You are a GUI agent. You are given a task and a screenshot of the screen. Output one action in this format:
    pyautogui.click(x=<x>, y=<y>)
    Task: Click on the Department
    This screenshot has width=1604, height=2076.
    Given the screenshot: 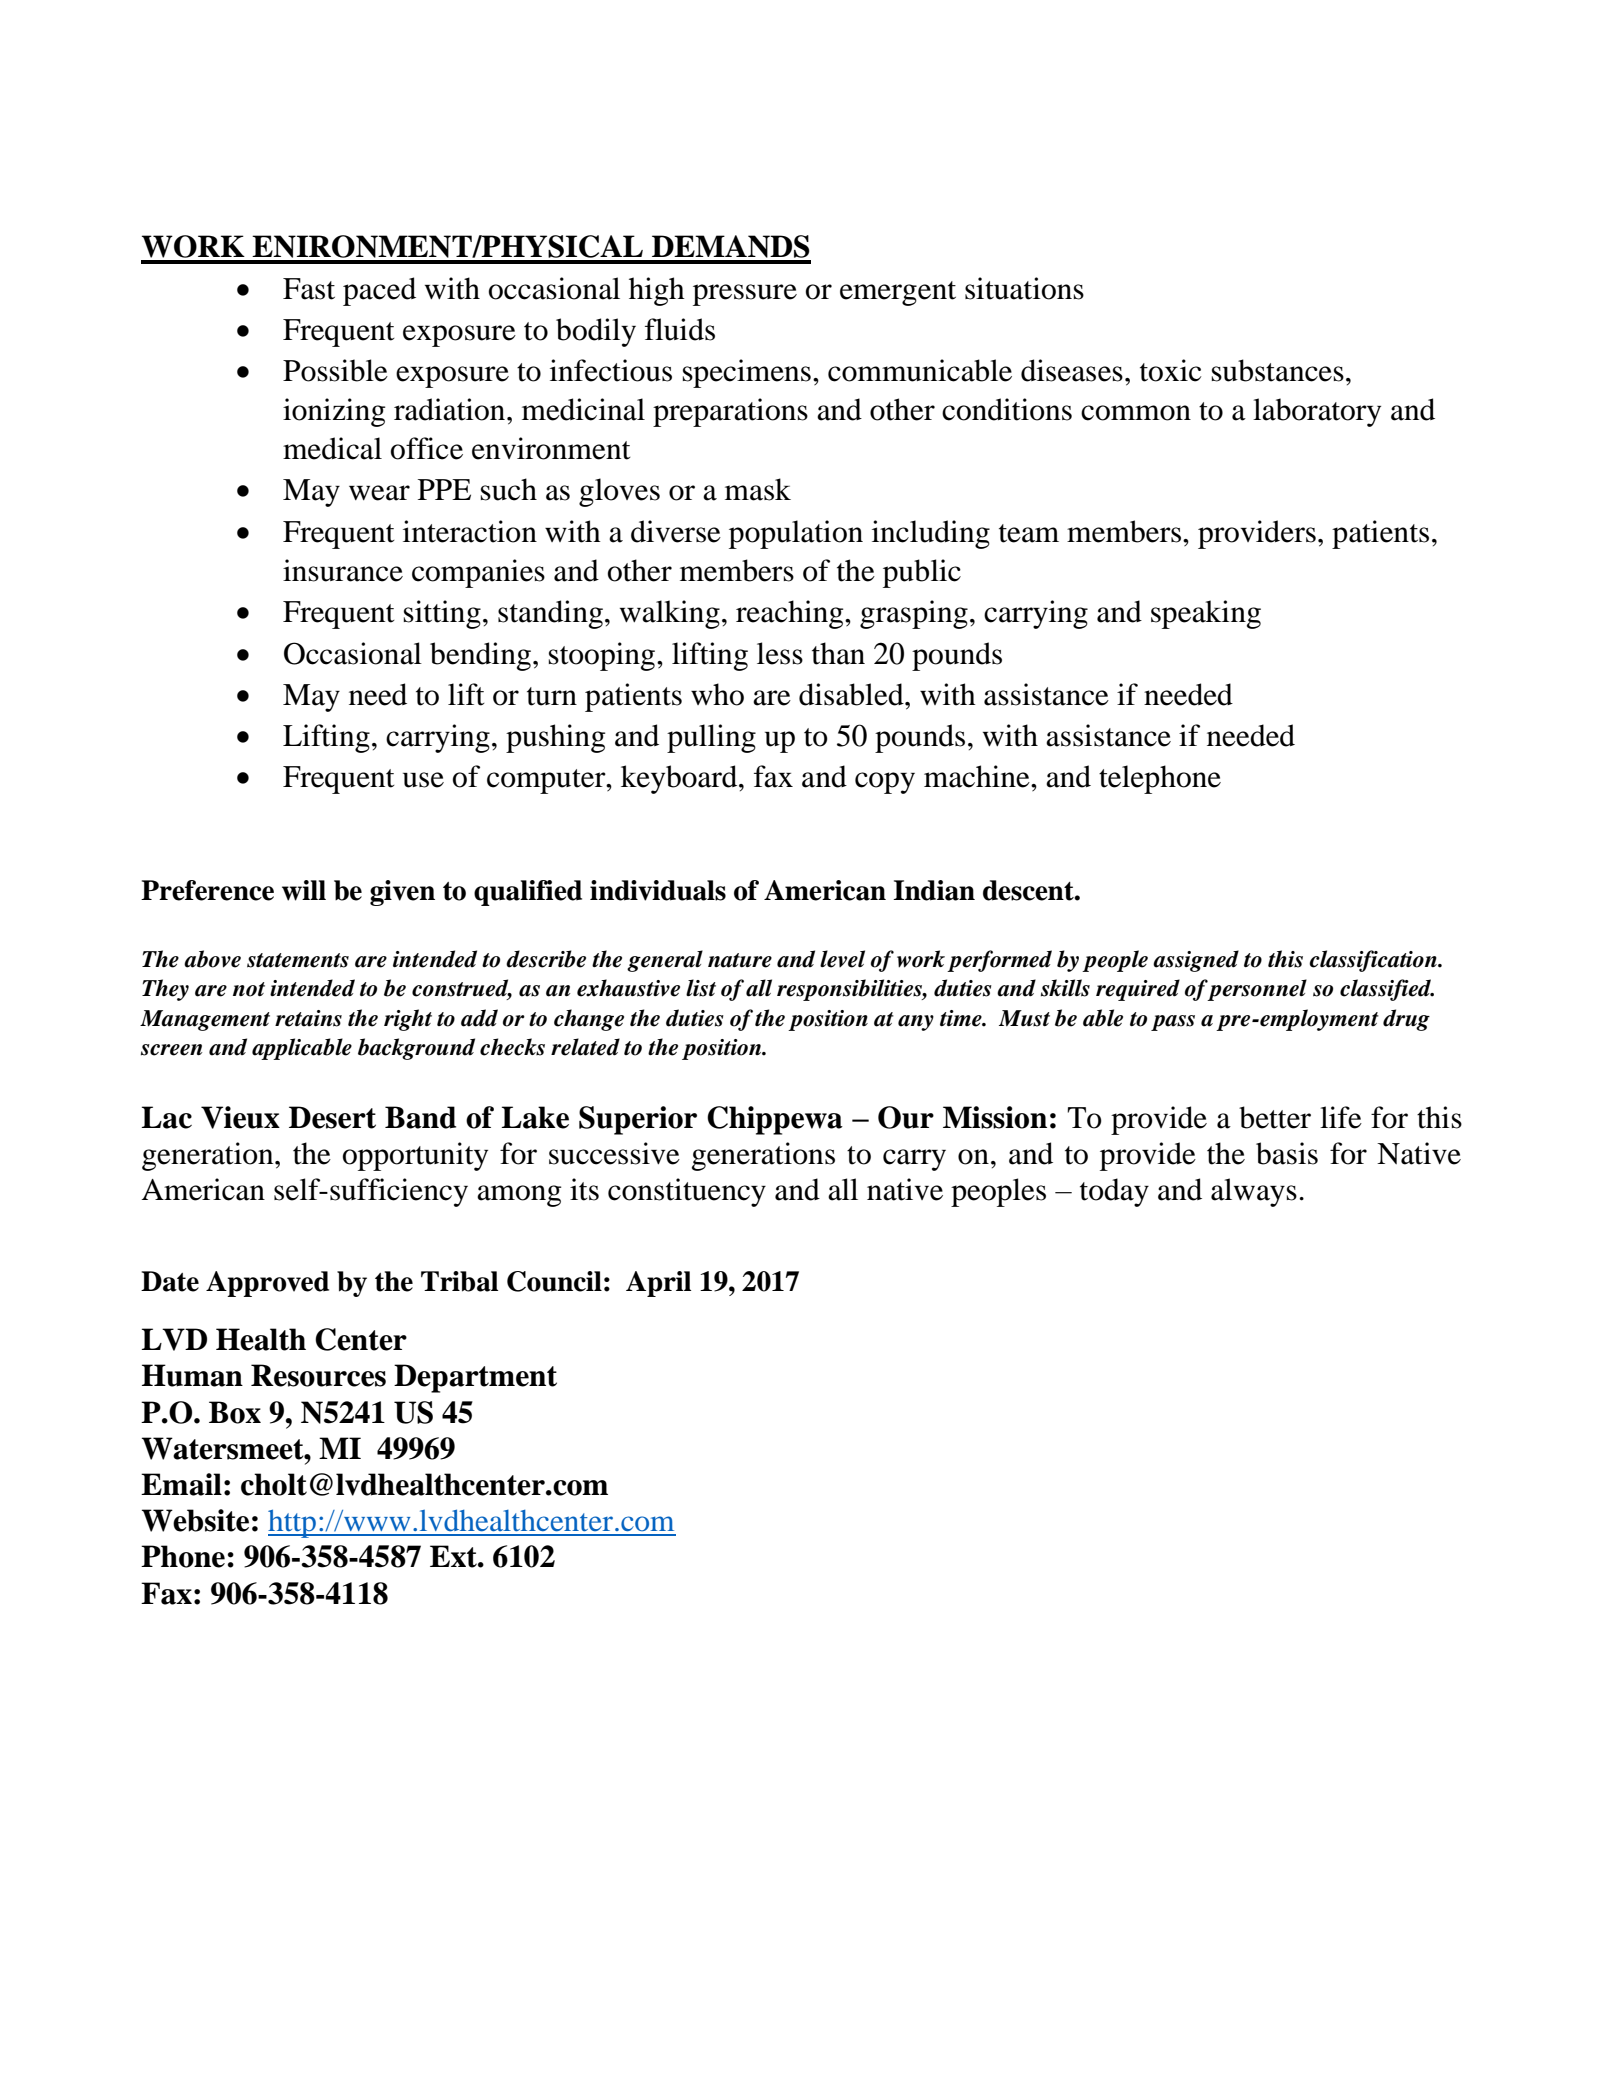 What is the action you would take?
    pyautogui.click(x=475, y=1378)
